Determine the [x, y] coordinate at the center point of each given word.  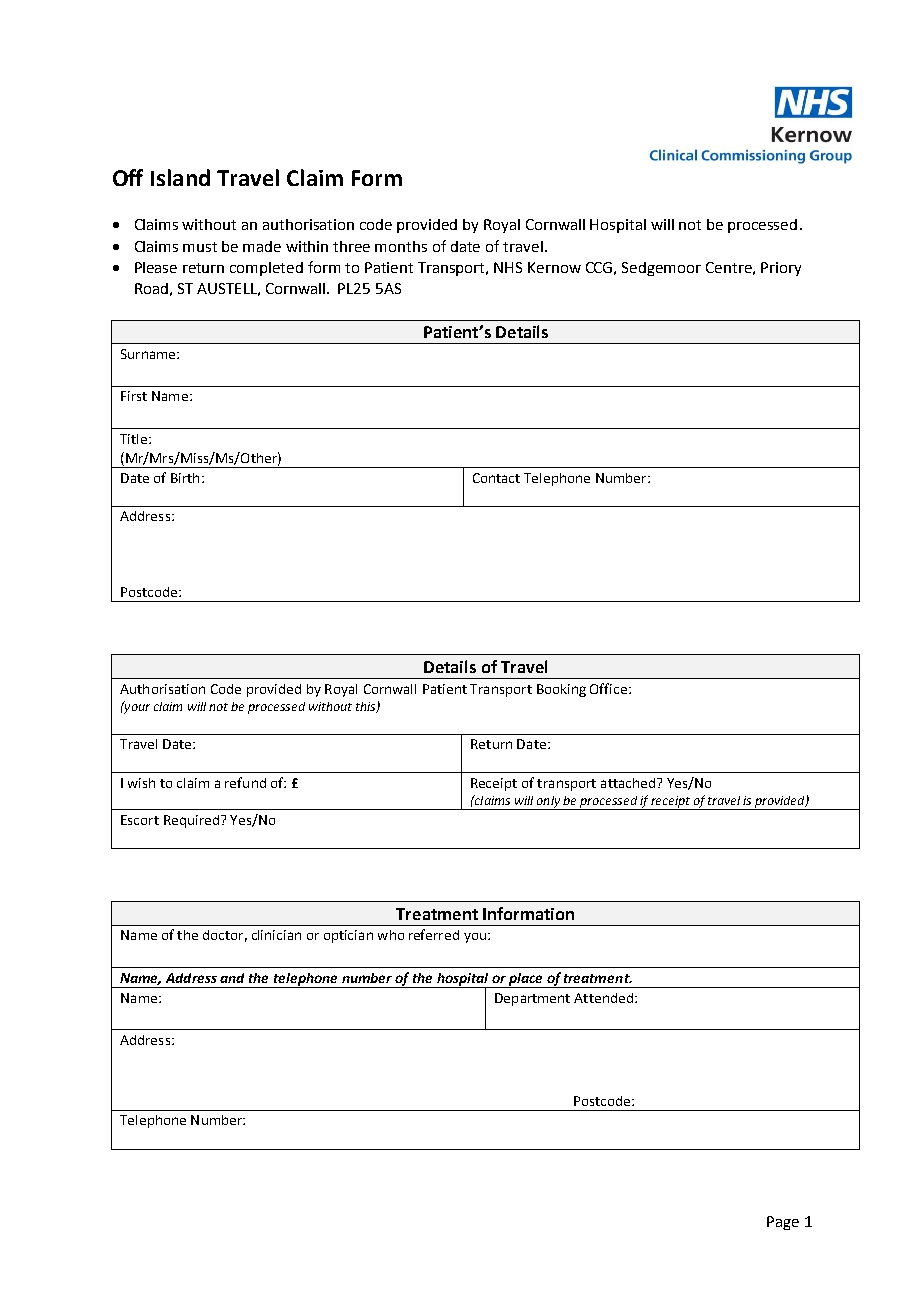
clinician [276, 935]
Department [532, 999]
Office [608, 688]
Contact [496, 478]
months [401, 246]
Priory [781, 269]
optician [348, 936]
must [200, 247]
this [367, 707]
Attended [603, 998]
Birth [185, 478]
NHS [508, 267]
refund [245, 782]
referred [434, 934]
